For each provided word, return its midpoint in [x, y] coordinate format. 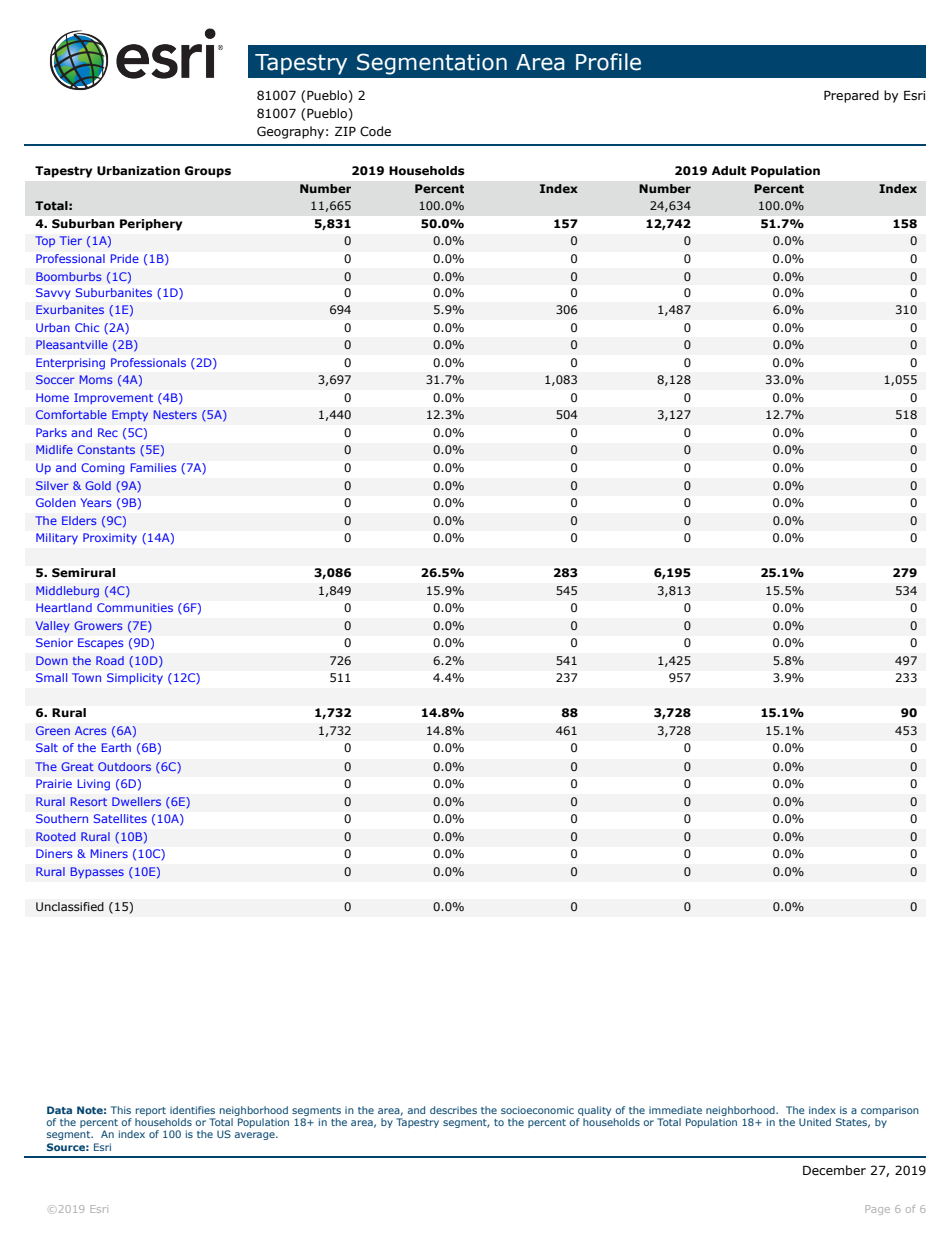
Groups [208, 172]
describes [453, 1110]
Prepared [851, 96]
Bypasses [97, 873]
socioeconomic [537, 1110]
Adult [729, 171]
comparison [890, 1111]
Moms [96, 379]
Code [375, 131]
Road [110, 660]
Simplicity [135, 678]
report [151, 1111]
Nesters [175, 414]
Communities [135, 607]
